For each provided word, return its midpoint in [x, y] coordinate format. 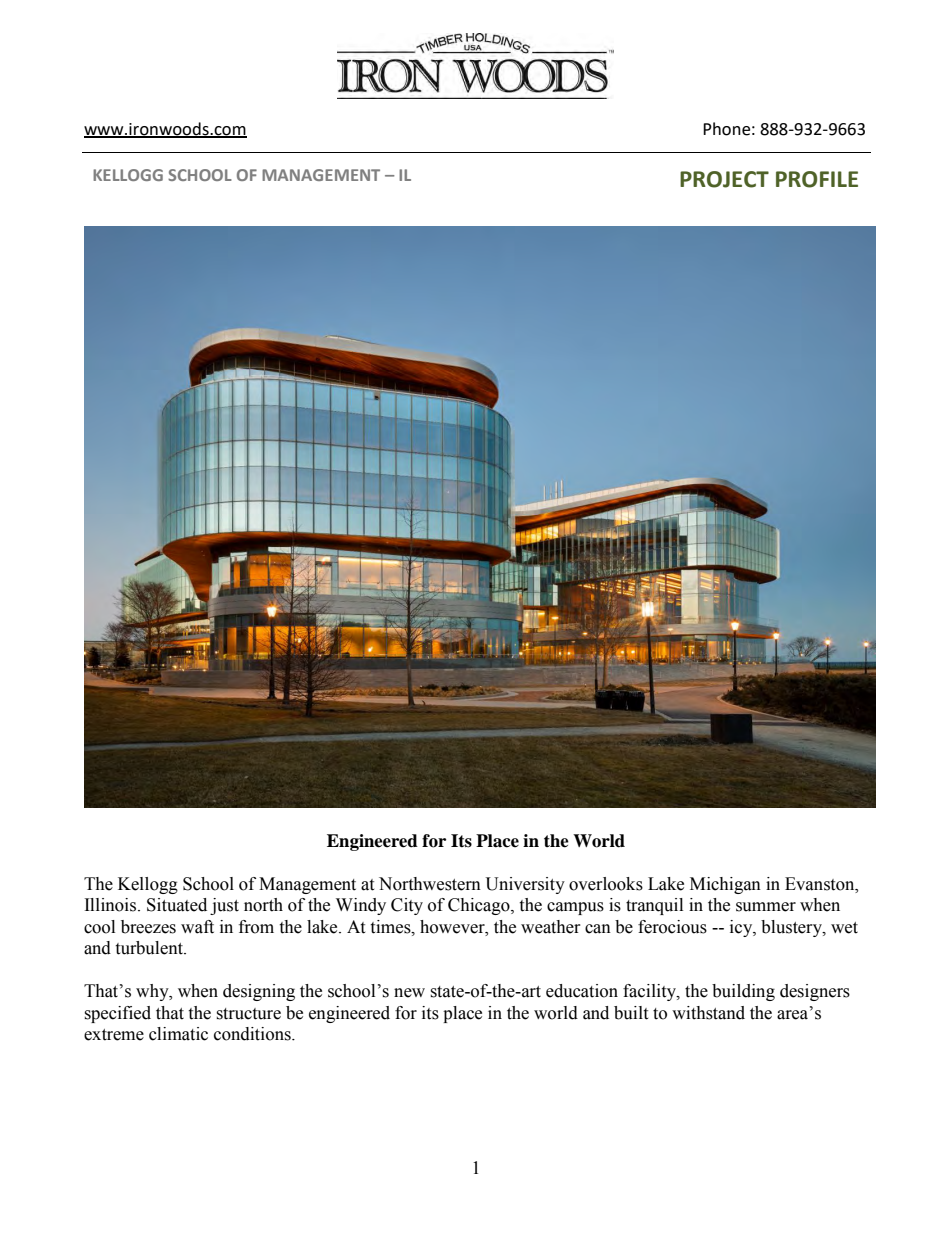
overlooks [606, 884]
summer [766, 907]
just [224, 906]
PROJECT [724, 179]
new [409, 993]
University [525, 885]
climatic [178, 1034]
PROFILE [817, 179]
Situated [177, 905]
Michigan [725, 885]
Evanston [821, 884]
